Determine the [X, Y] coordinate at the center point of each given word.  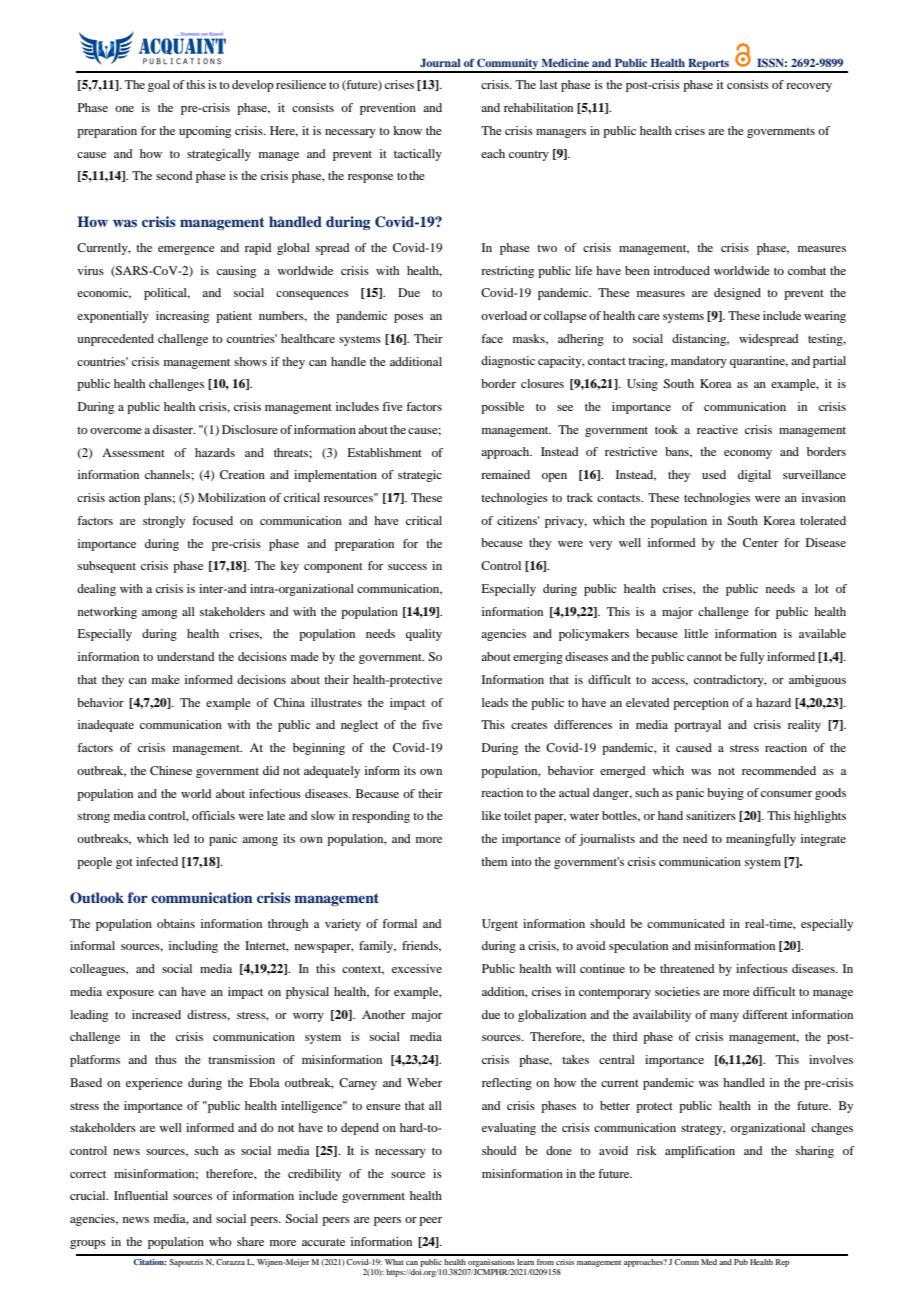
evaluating [509, 1129]
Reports [708, 65]
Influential [141, 1195]
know [407, 130]
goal [159, 86]
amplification [700, 1152]
